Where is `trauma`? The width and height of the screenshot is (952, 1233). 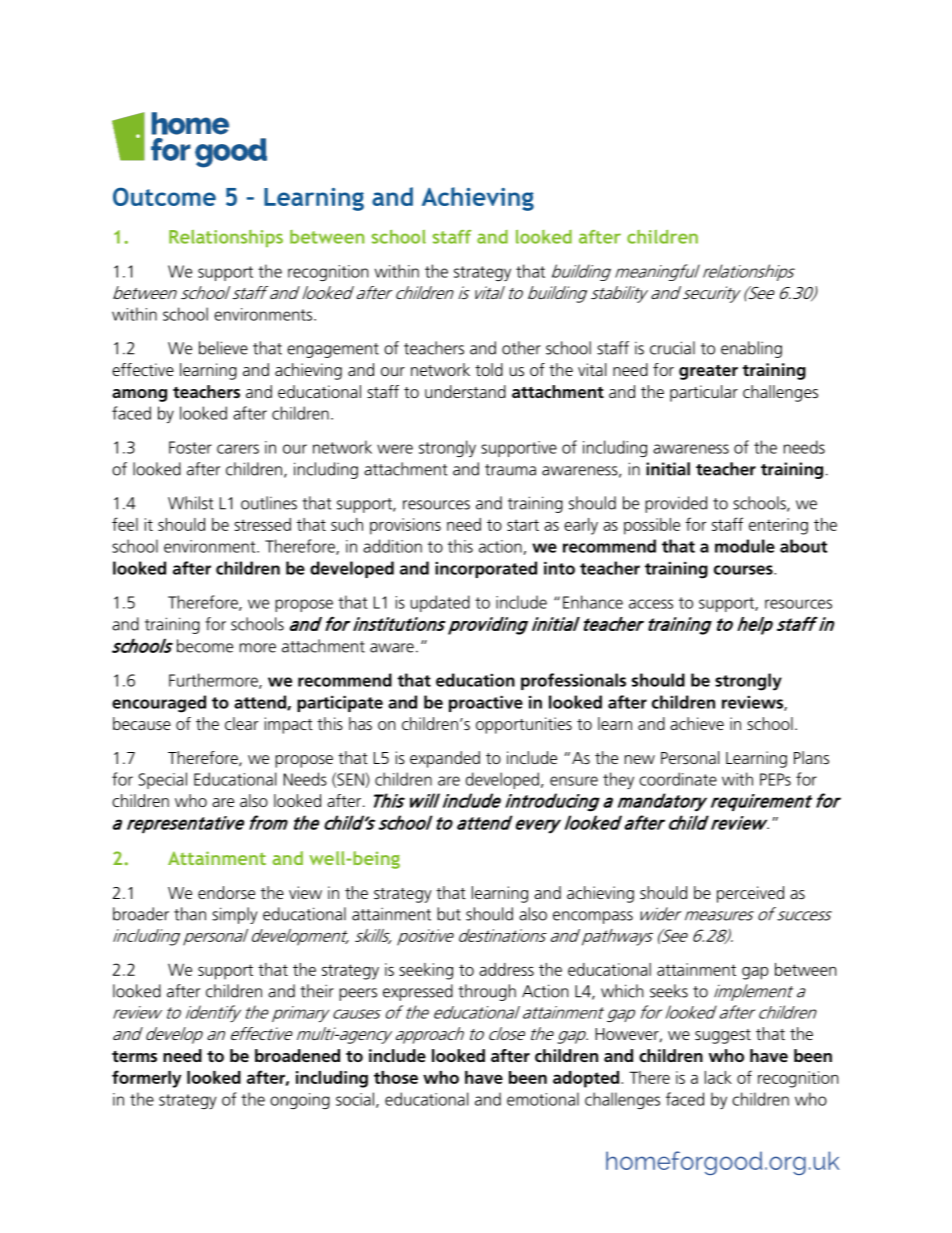
trauma is located at coordinates (510, 470).
